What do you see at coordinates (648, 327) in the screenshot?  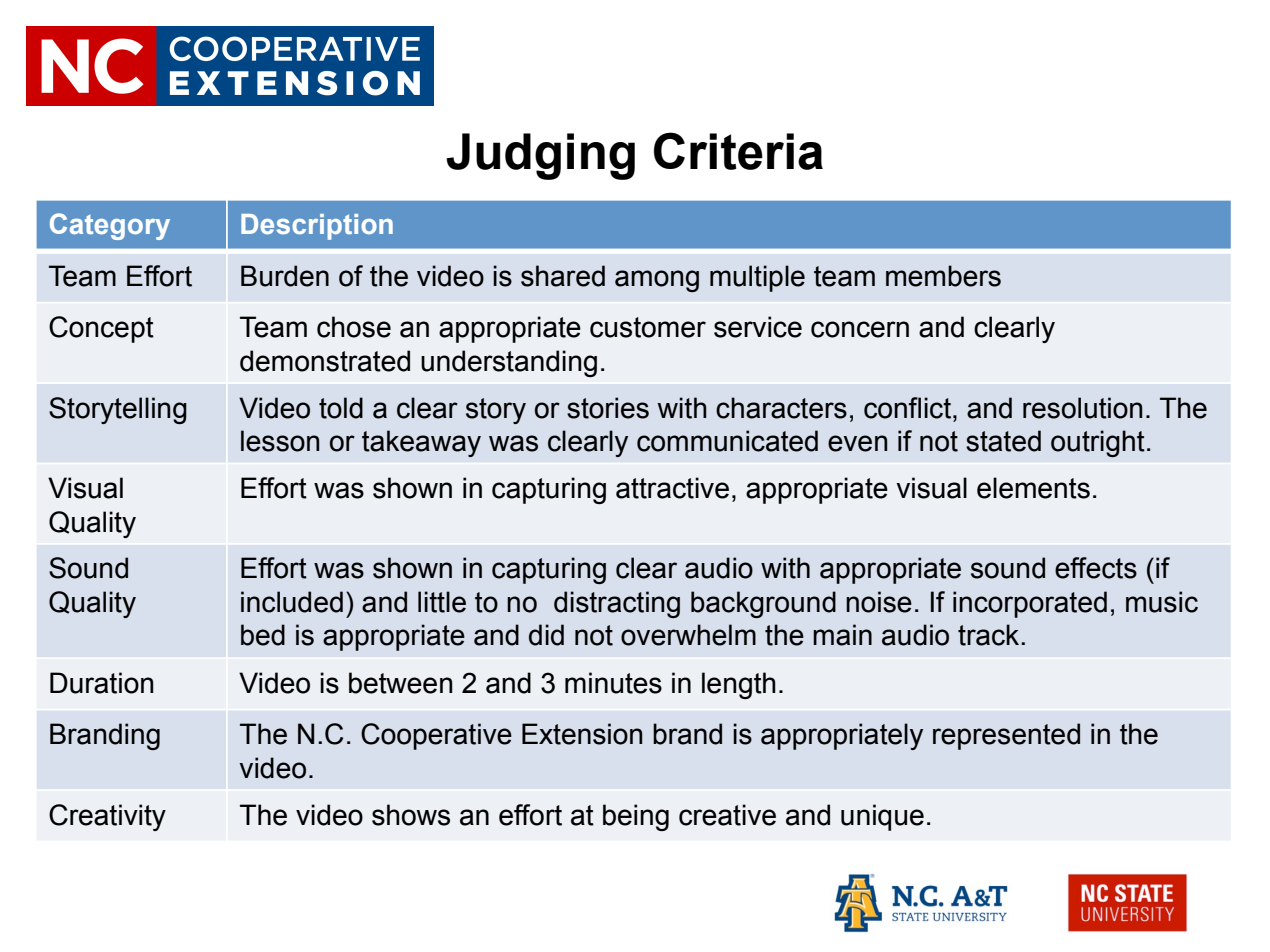 I see `customer` at bounding box center [648, 327].
